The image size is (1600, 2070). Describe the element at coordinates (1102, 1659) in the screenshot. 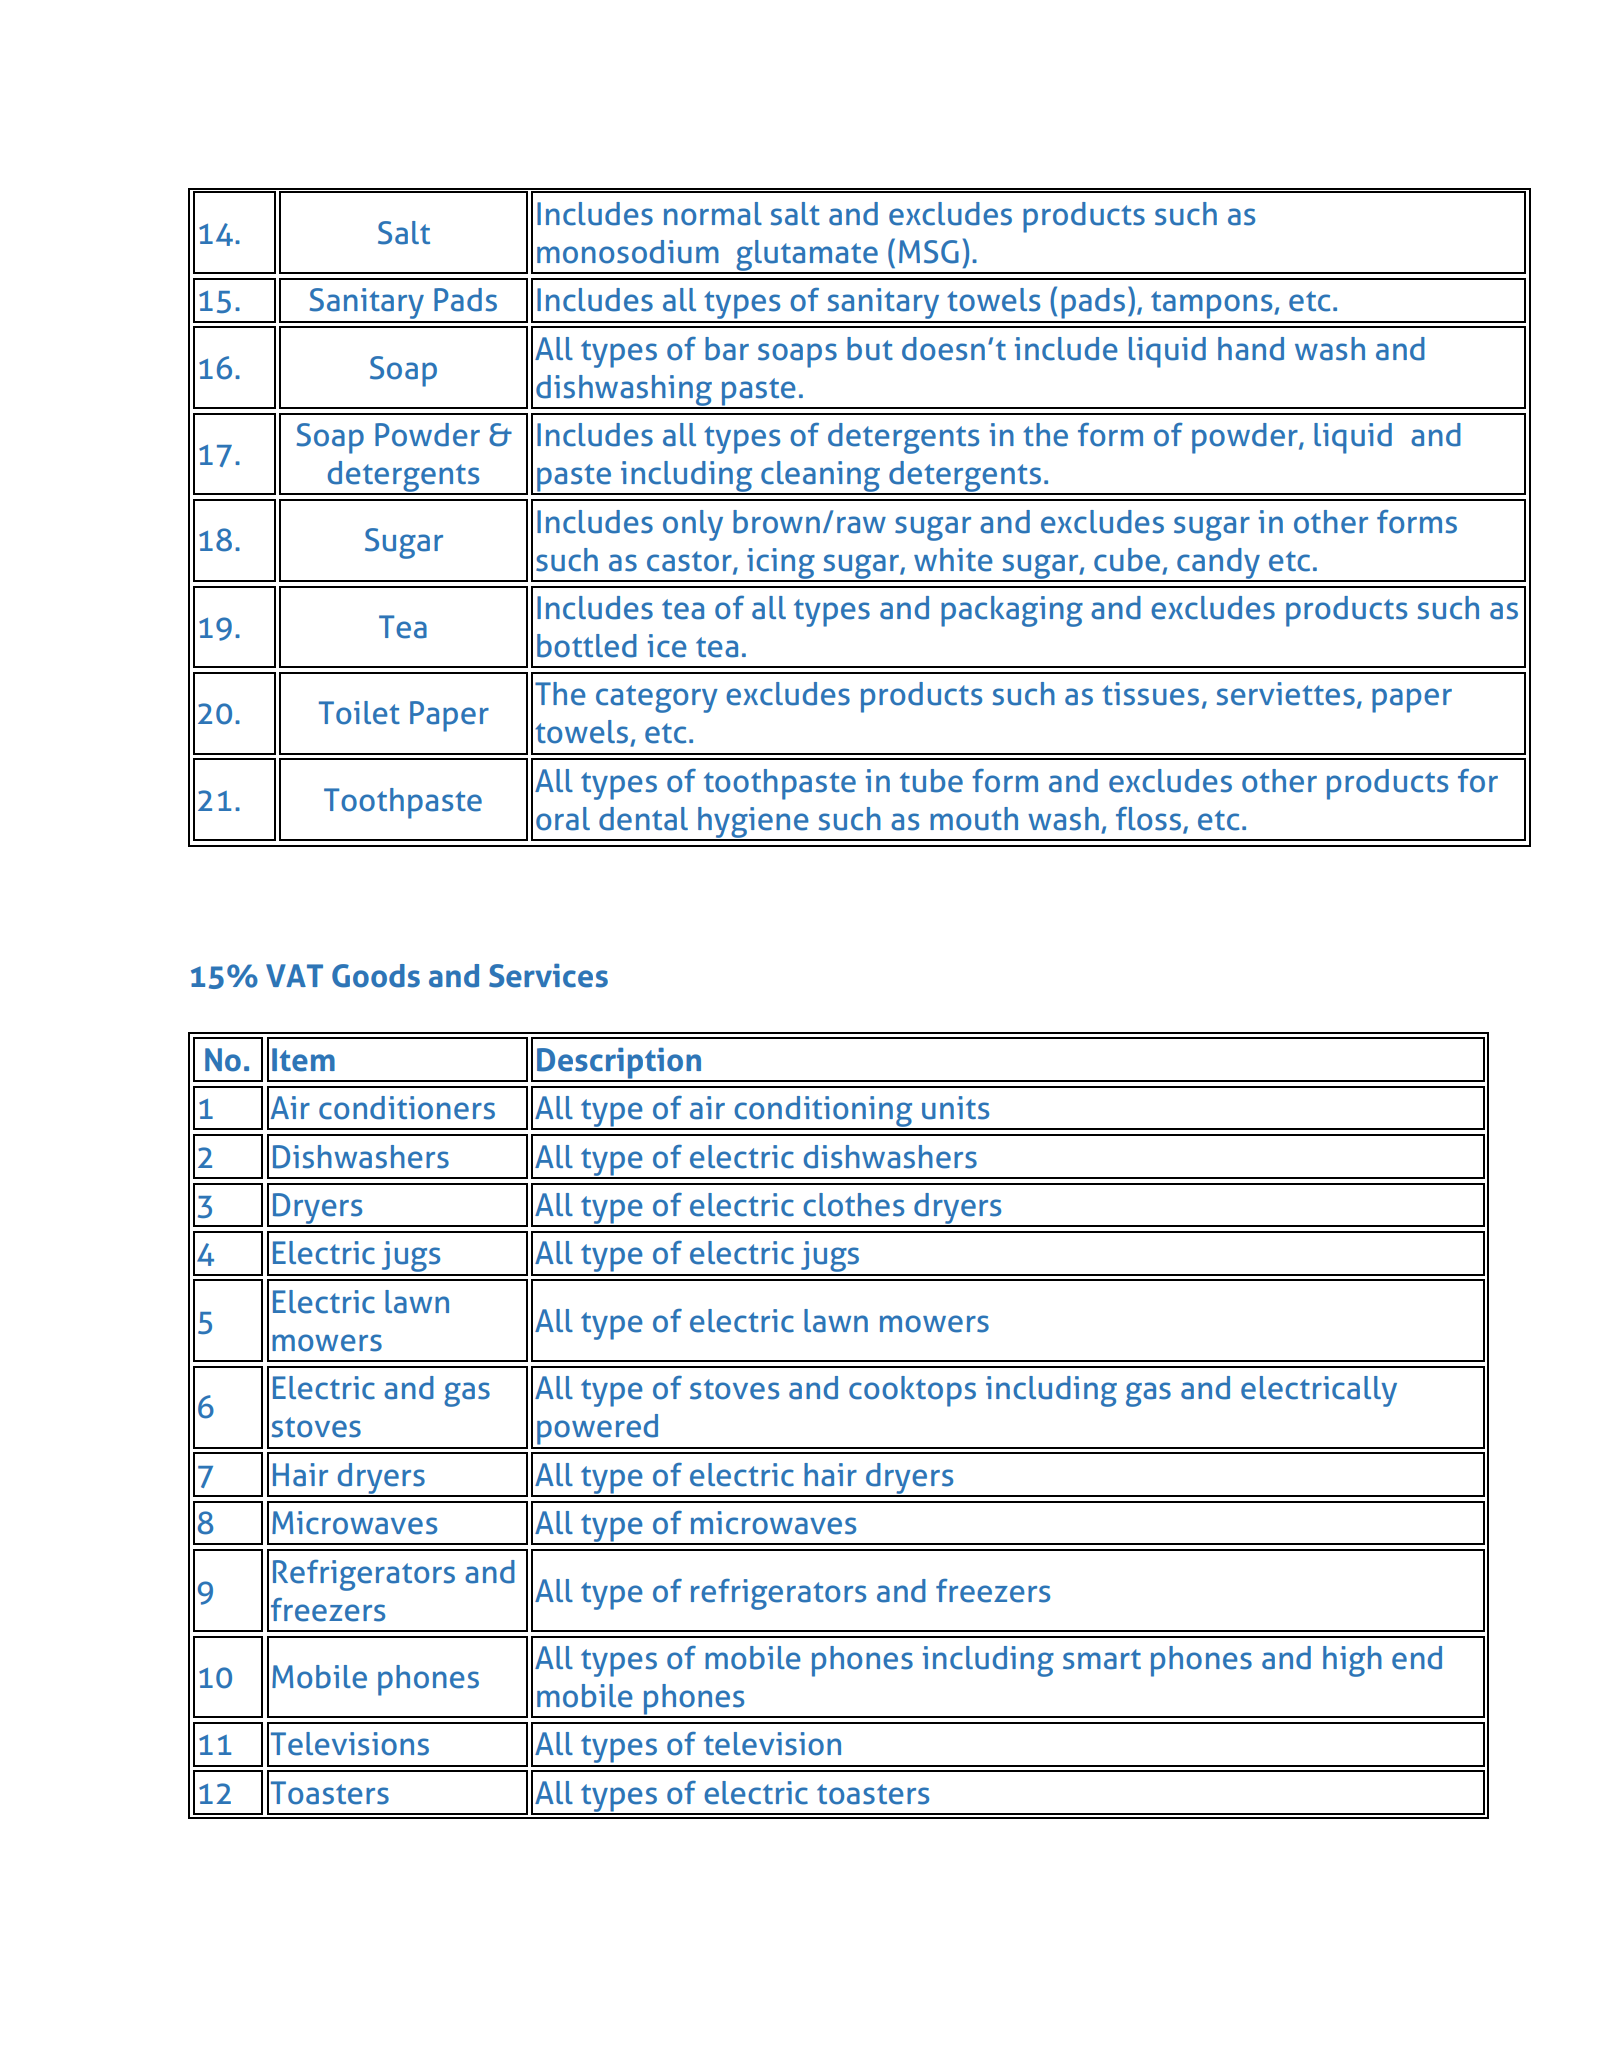

I see `smart` at that location.
